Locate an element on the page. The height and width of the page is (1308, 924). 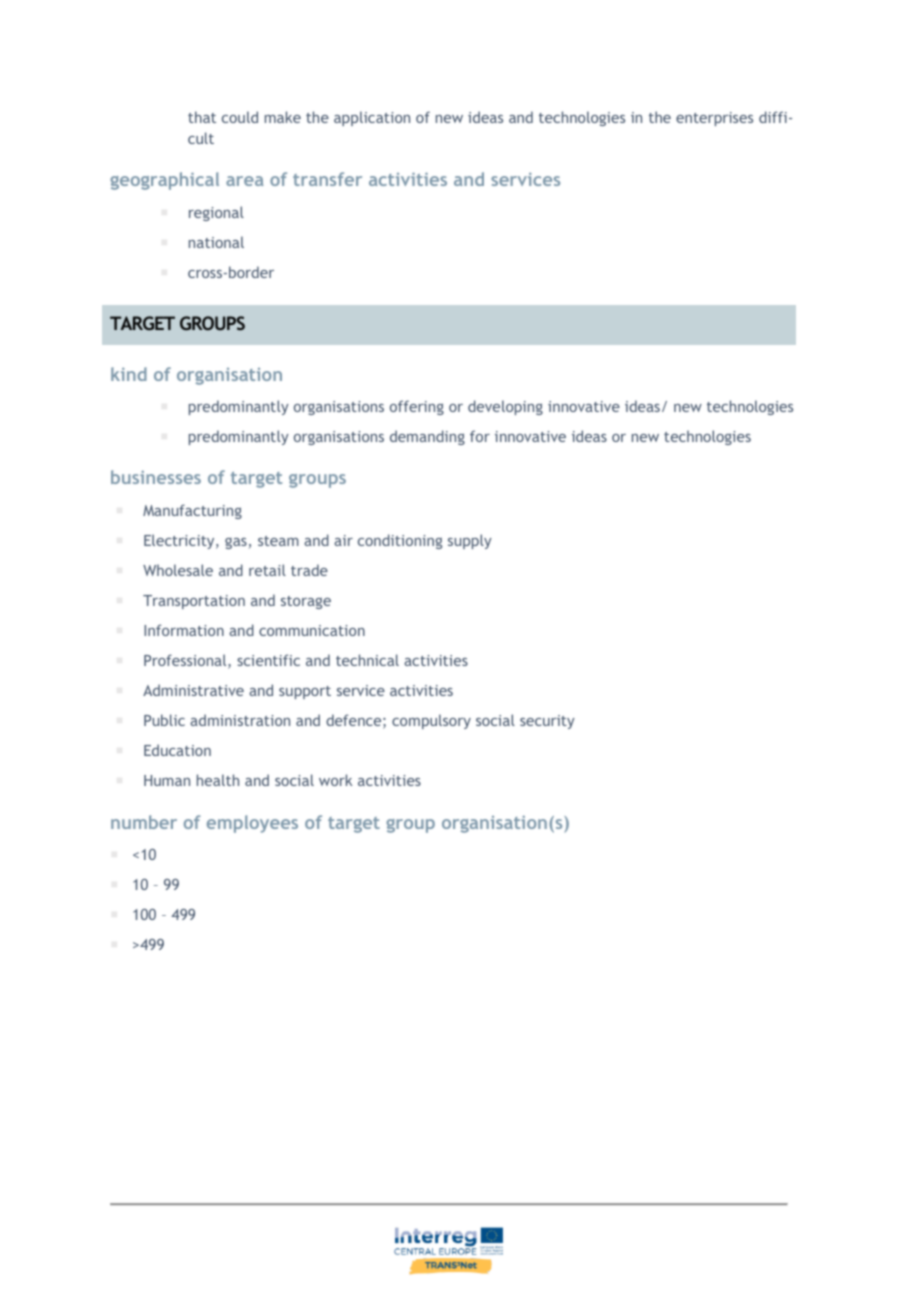
Wholesale is located at coordinates (178, 570).
